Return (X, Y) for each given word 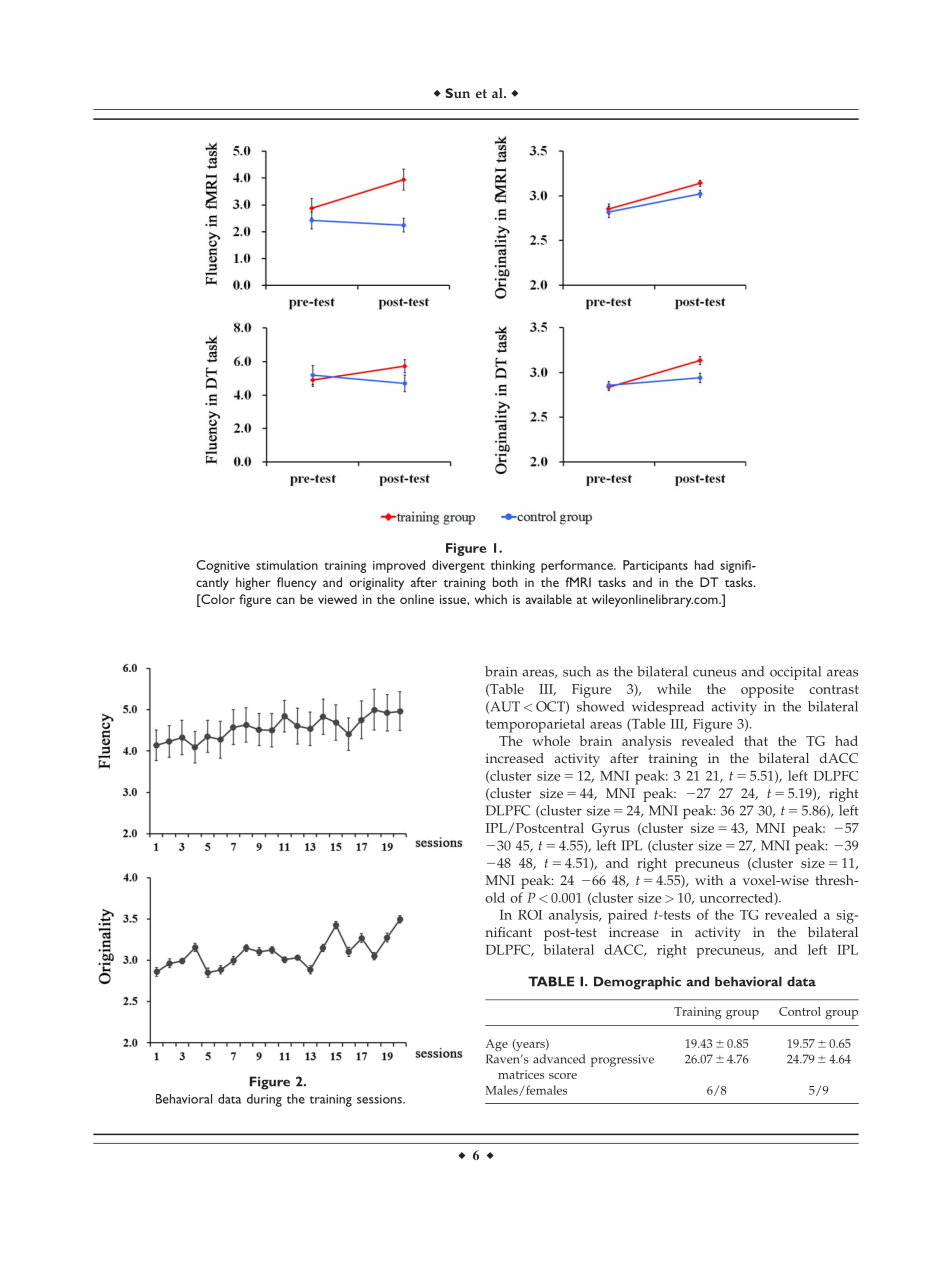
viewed (337, 599)
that (756, 740)
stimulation (287, 565)
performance (578, 566)
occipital (795, 673)
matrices (521, 1074)
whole (551, 740)
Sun (457, 93)
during (264, 1100)
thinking (513, 566)
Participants (655, 566)
